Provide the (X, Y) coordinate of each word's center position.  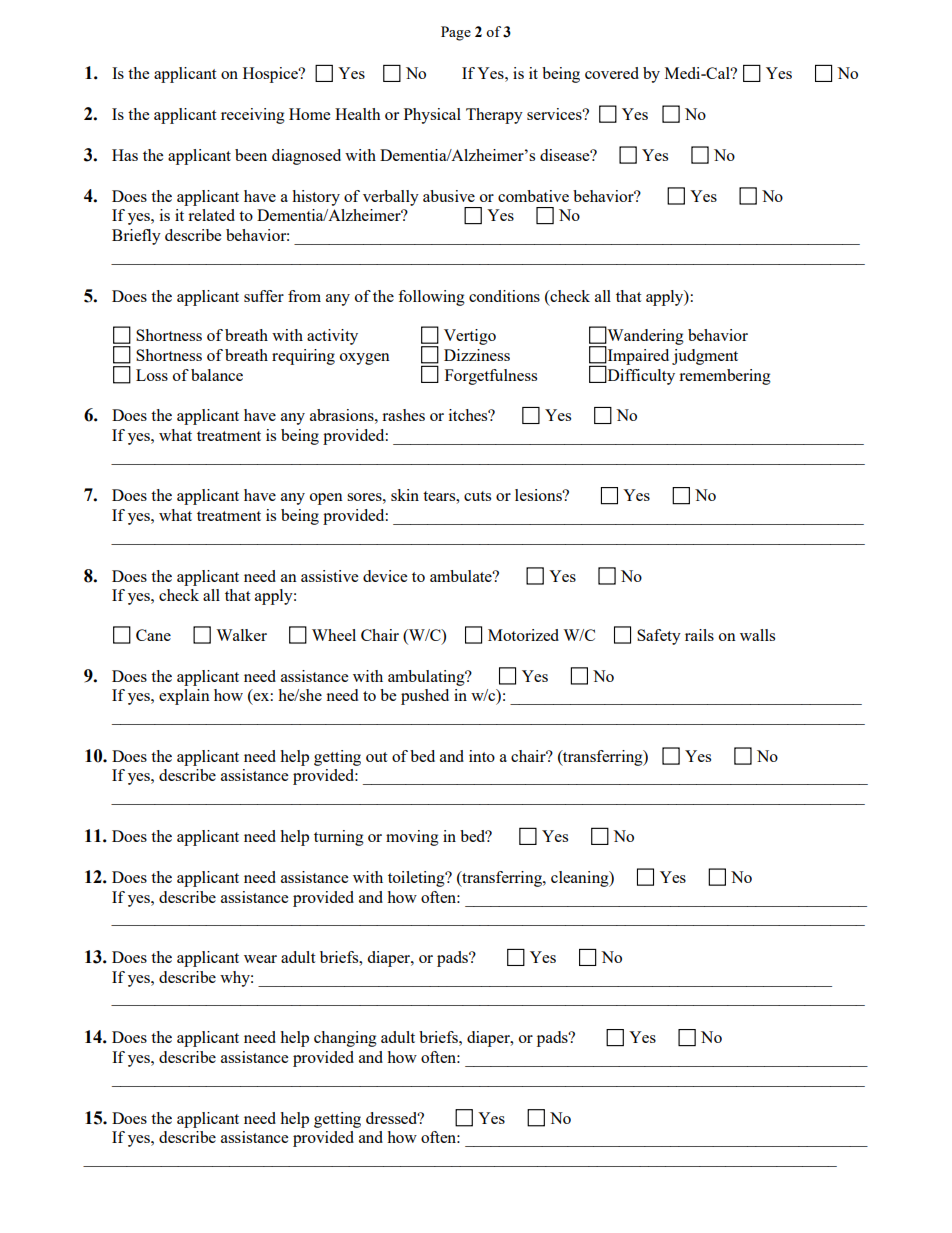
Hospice (271, 75)
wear (260, 959)
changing (345, 1039)
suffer (264, 296)
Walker (241, 635)
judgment (705, 357)
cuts (477, 496)
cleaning (581, 879)
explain (184, 697)
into (482, 756)
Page (456, 33)
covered (612, 73)
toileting (417, 879)
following (431, 298)
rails (699, 635)
